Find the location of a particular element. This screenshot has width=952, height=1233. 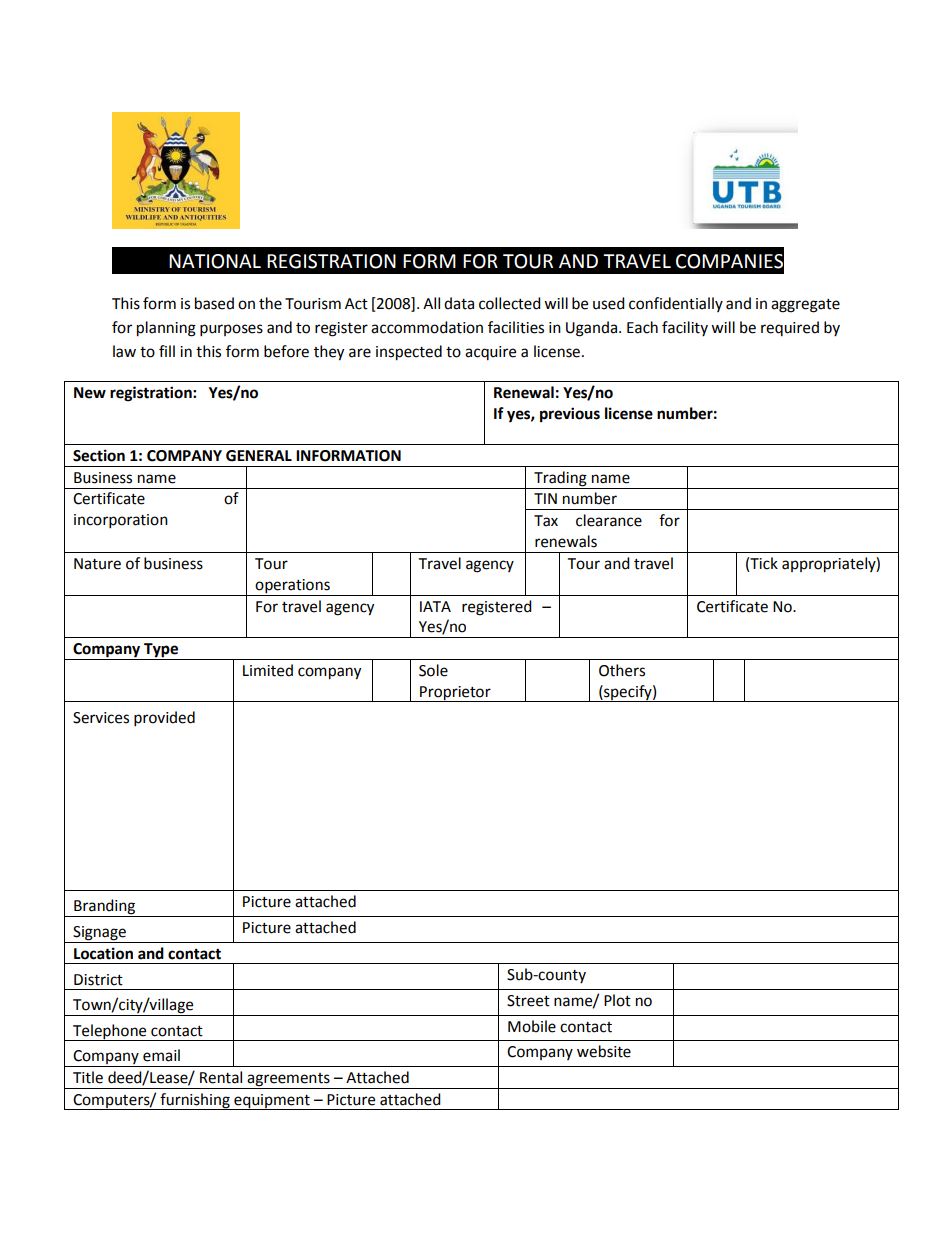

data is located at coordinates (459, 303).
